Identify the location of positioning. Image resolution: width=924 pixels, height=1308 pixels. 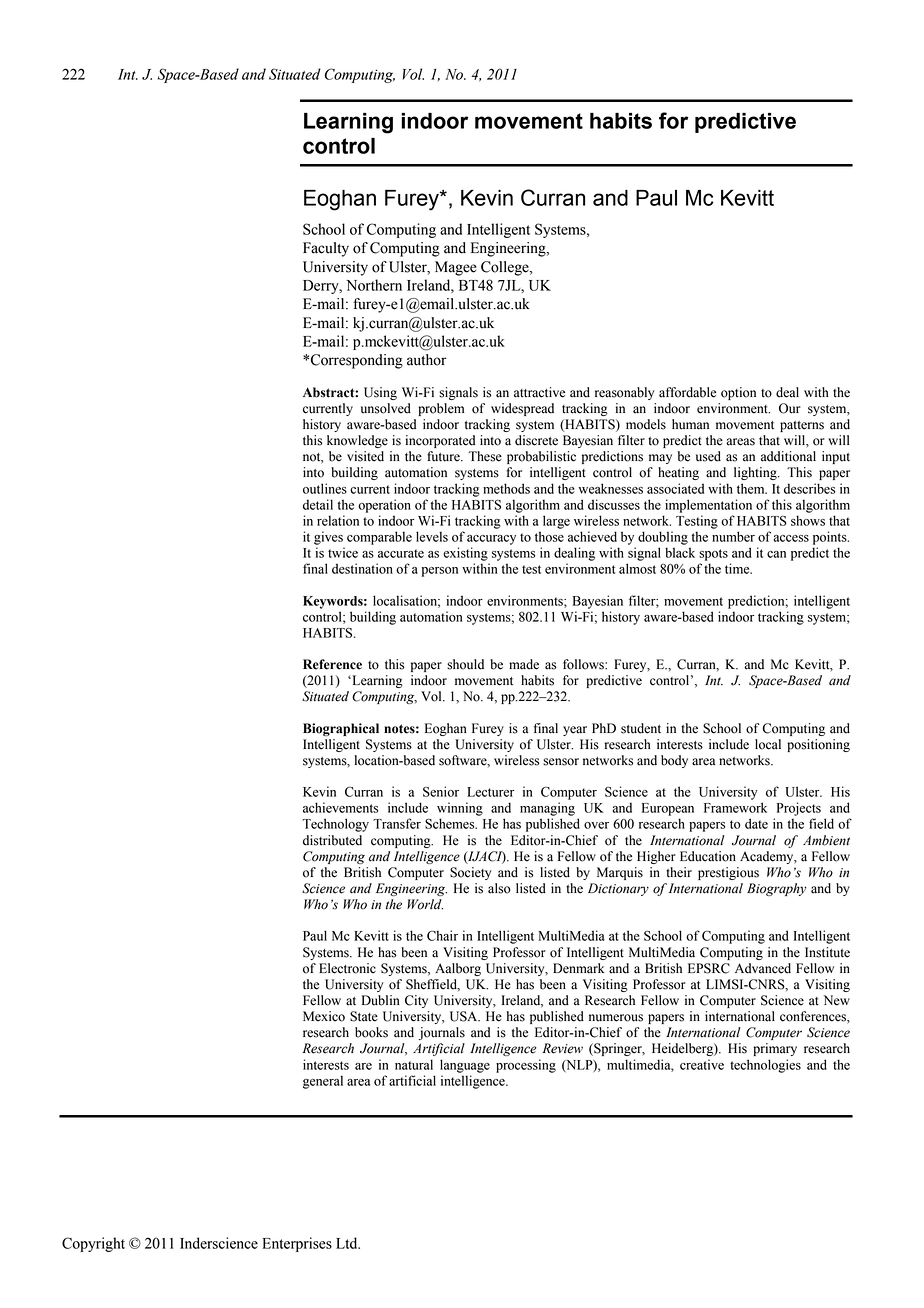
(818, 745).
